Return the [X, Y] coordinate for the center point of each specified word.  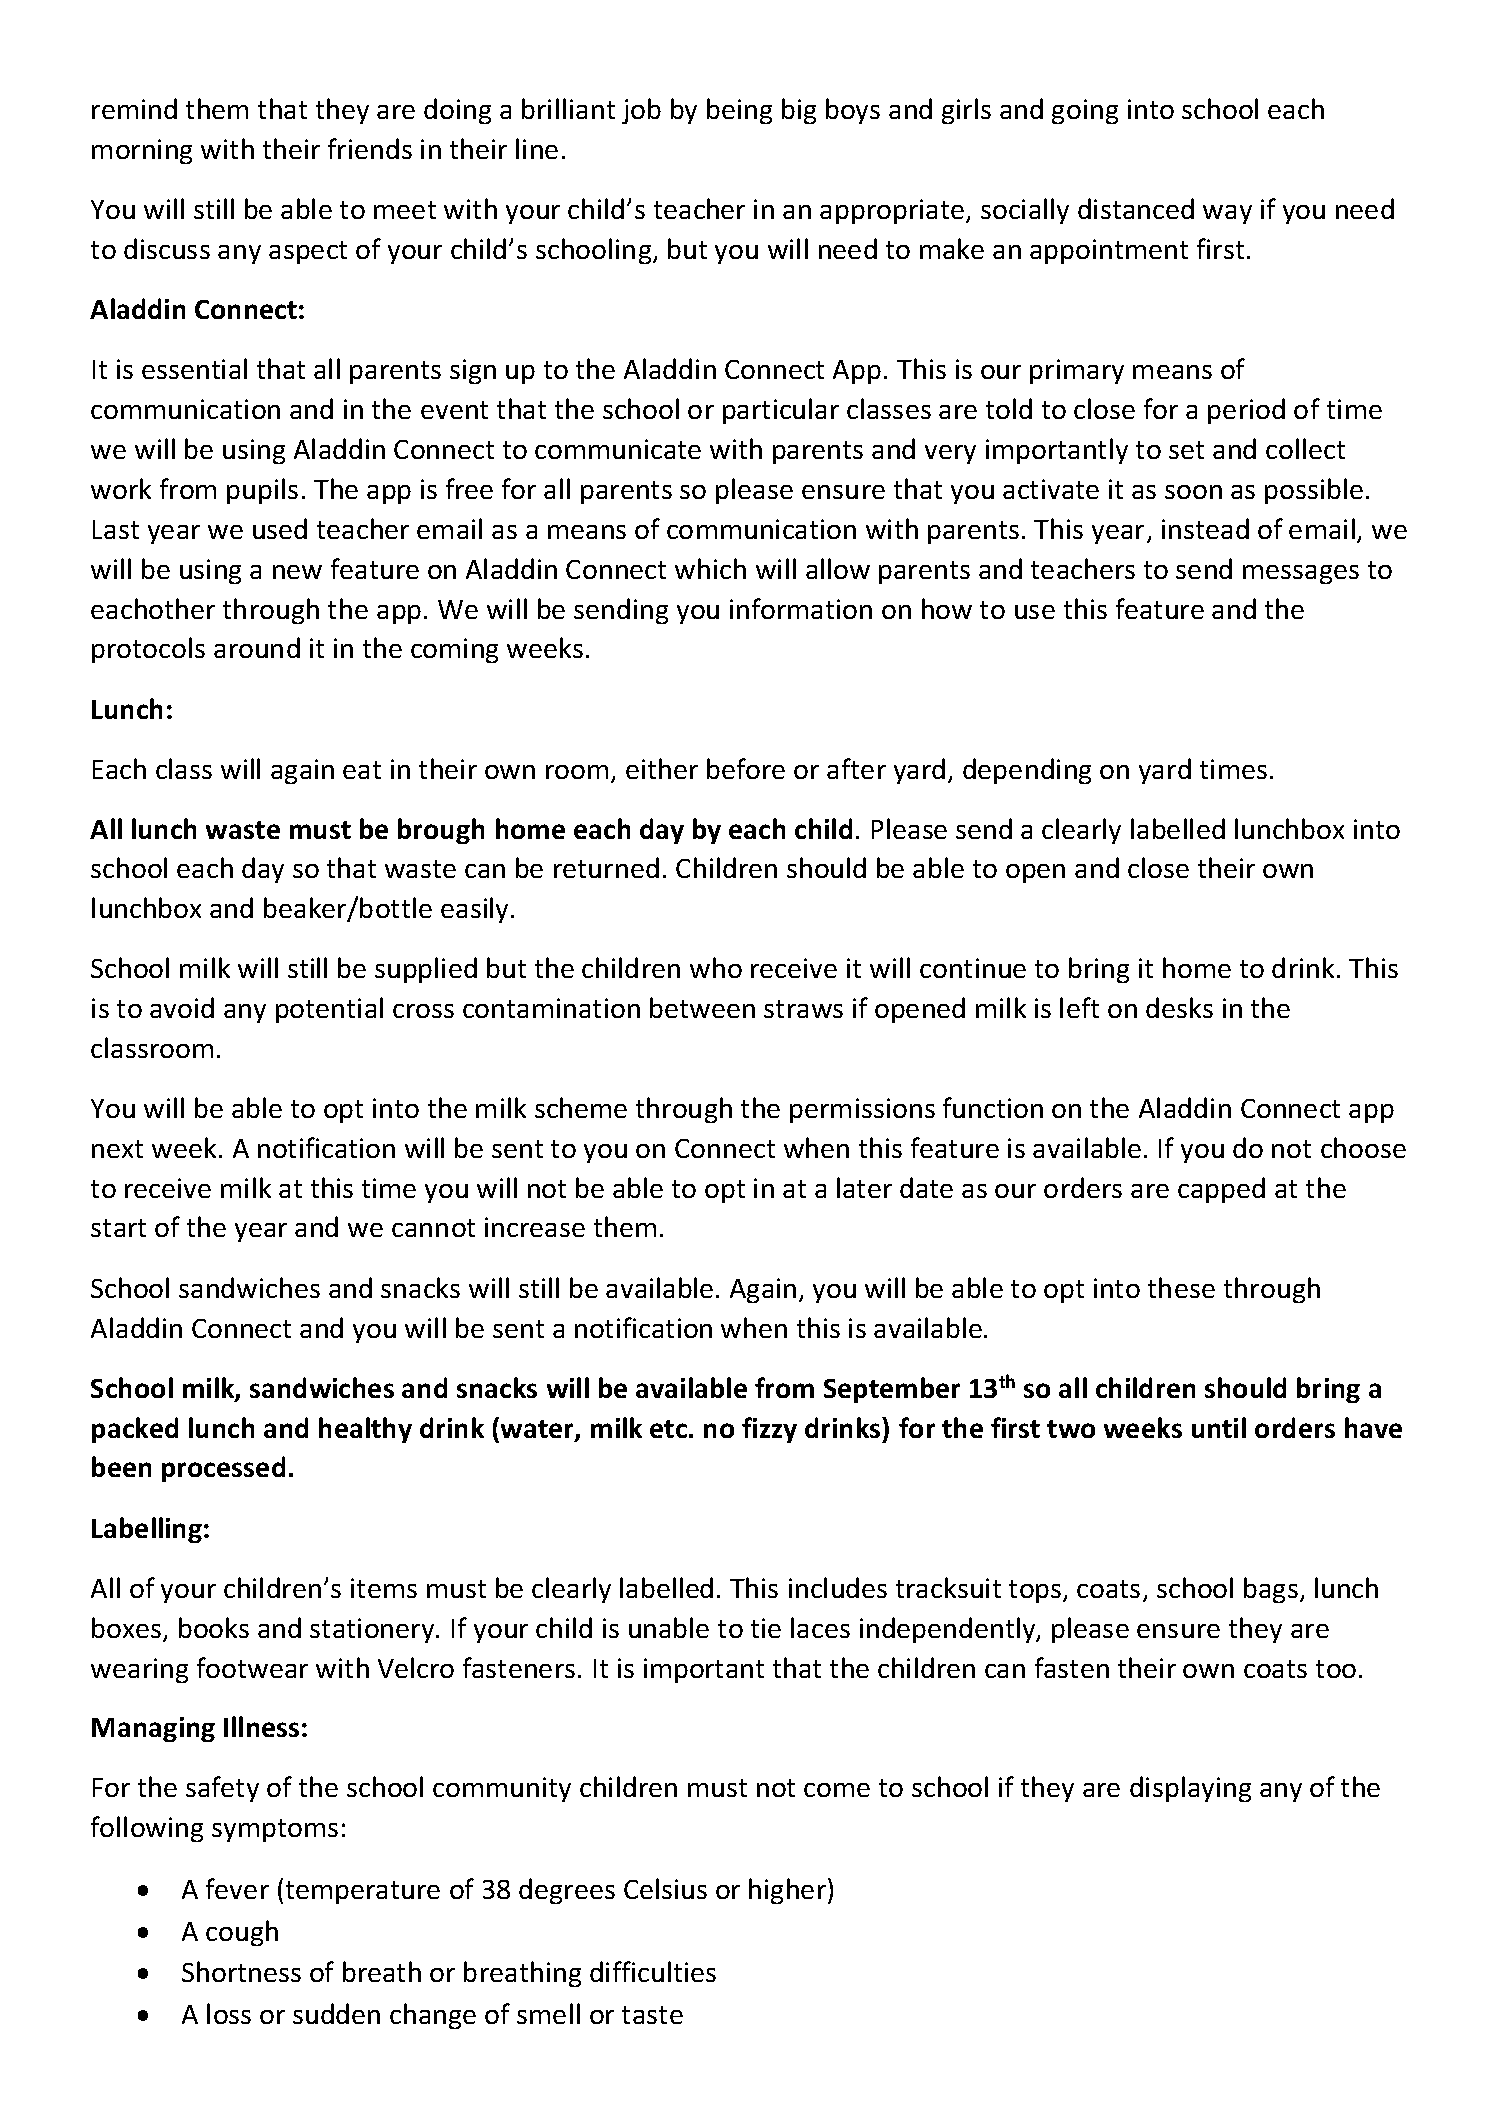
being [739, 111]
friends [370, 148]
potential [329, 1010]
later [864, 1187]
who [716, 967]
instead [1205, 528]
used [280, 528]
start [118, 1228]
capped [1221, 1190]
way [1227, 214]
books [214, 1627]
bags [1271, 1590]
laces [820, 1627]
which [710, 568]
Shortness [241, 1971]
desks [1179, 1007]
